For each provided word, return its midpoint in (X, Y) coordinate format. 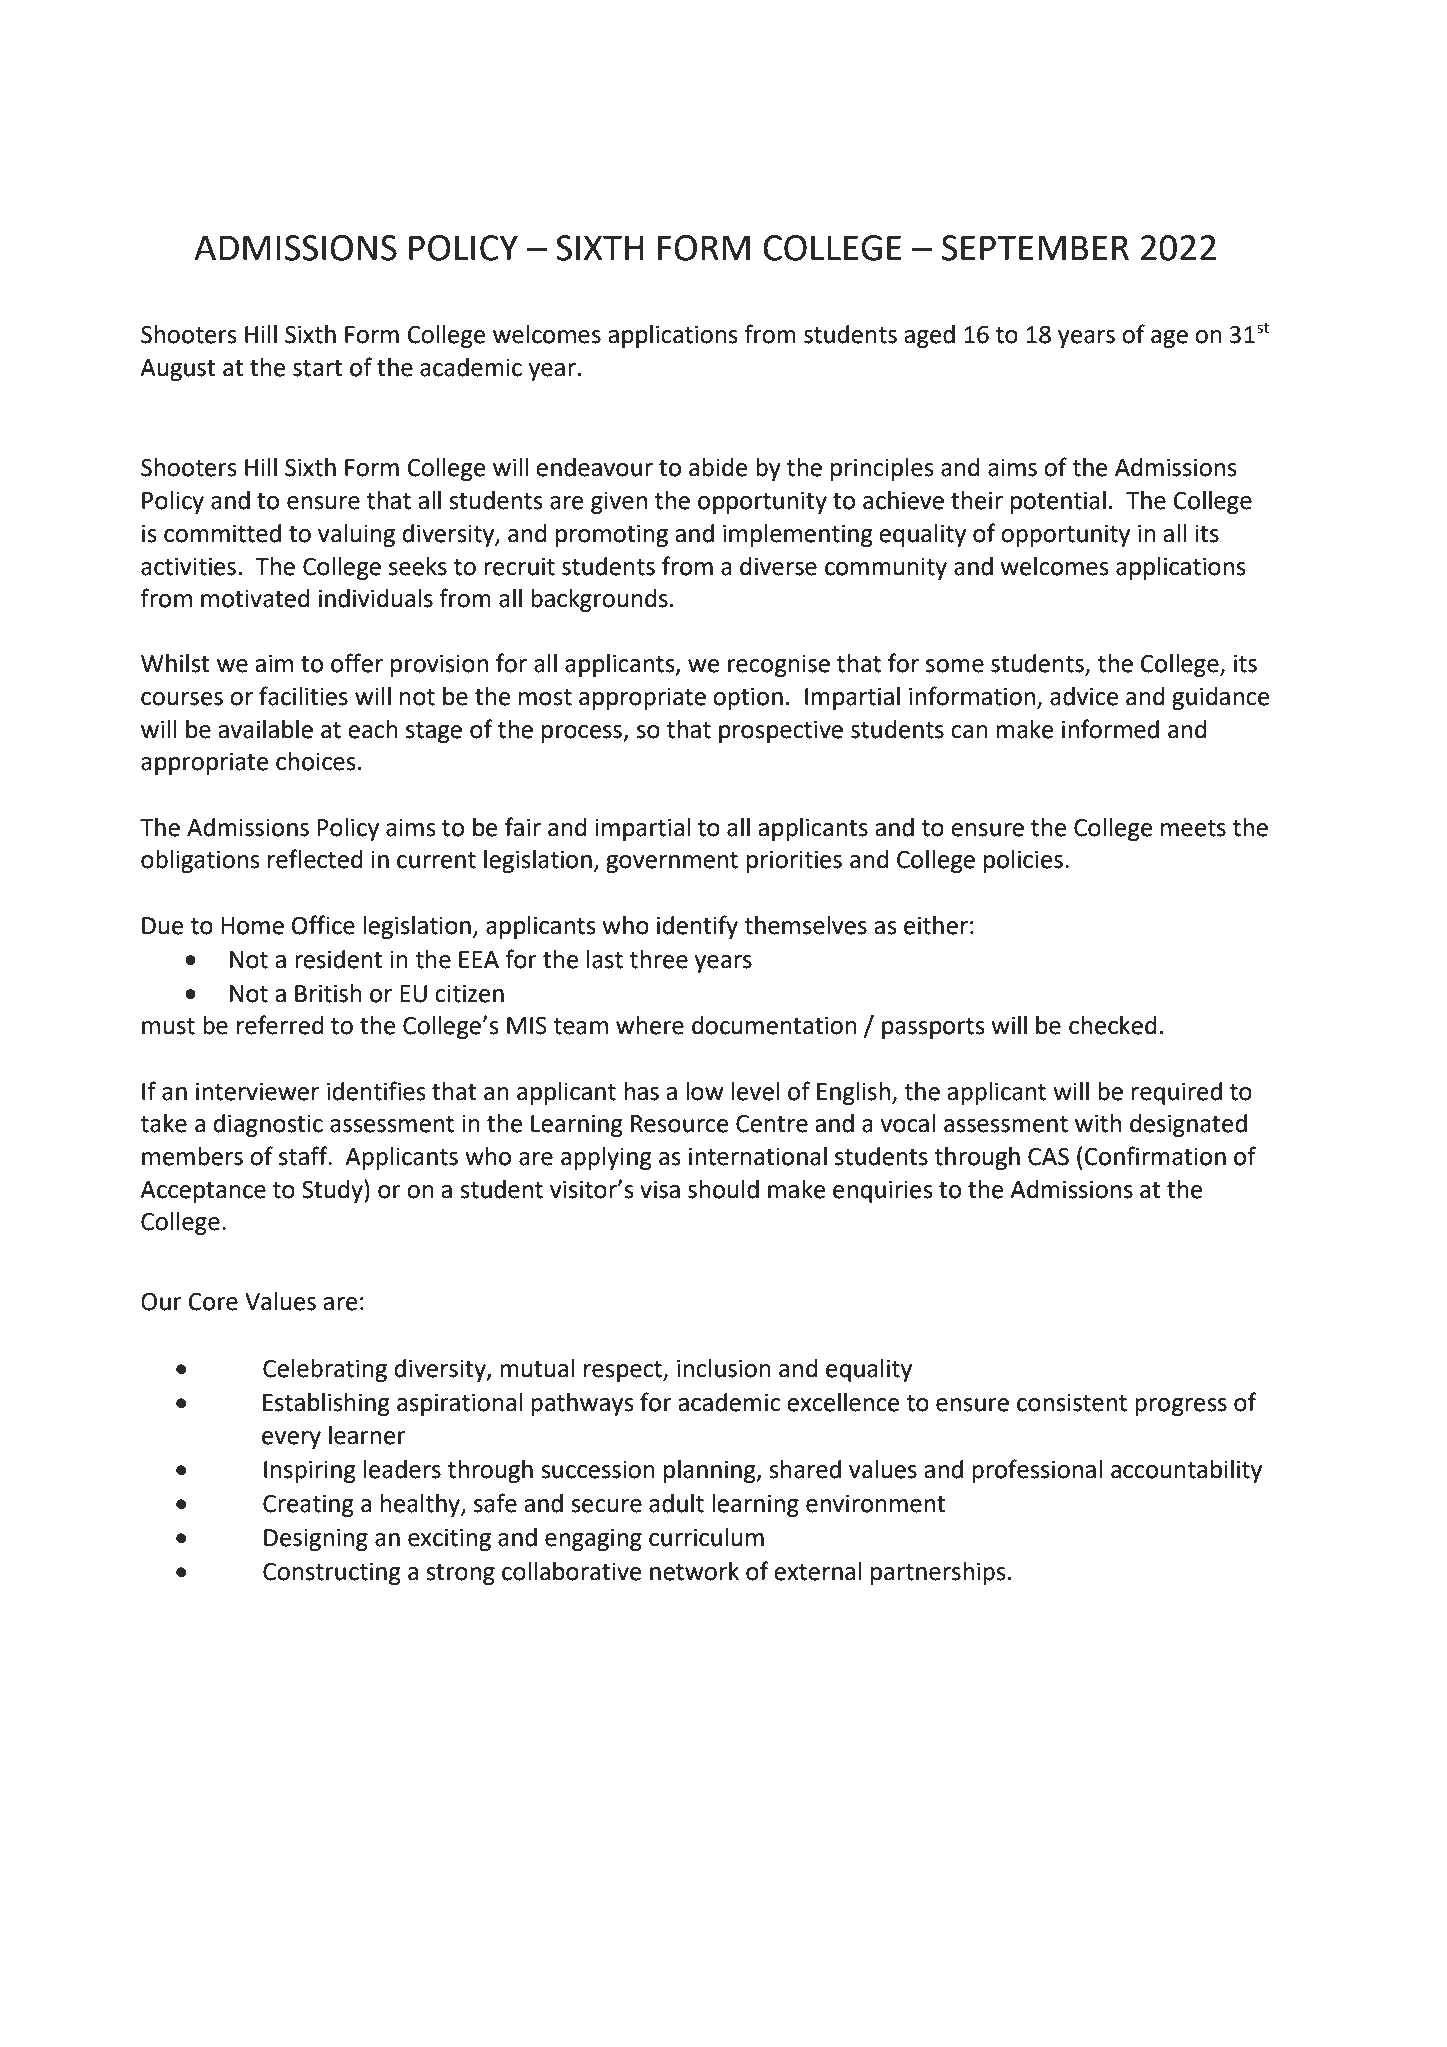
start (318, 368)
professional (1037, 1471)
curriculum (706, 1537)
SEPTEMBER (1035, 248)
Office (323, 925)
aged (929, 336)
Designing (316, 1540)
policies (1023, 861)
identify (697, 927)
